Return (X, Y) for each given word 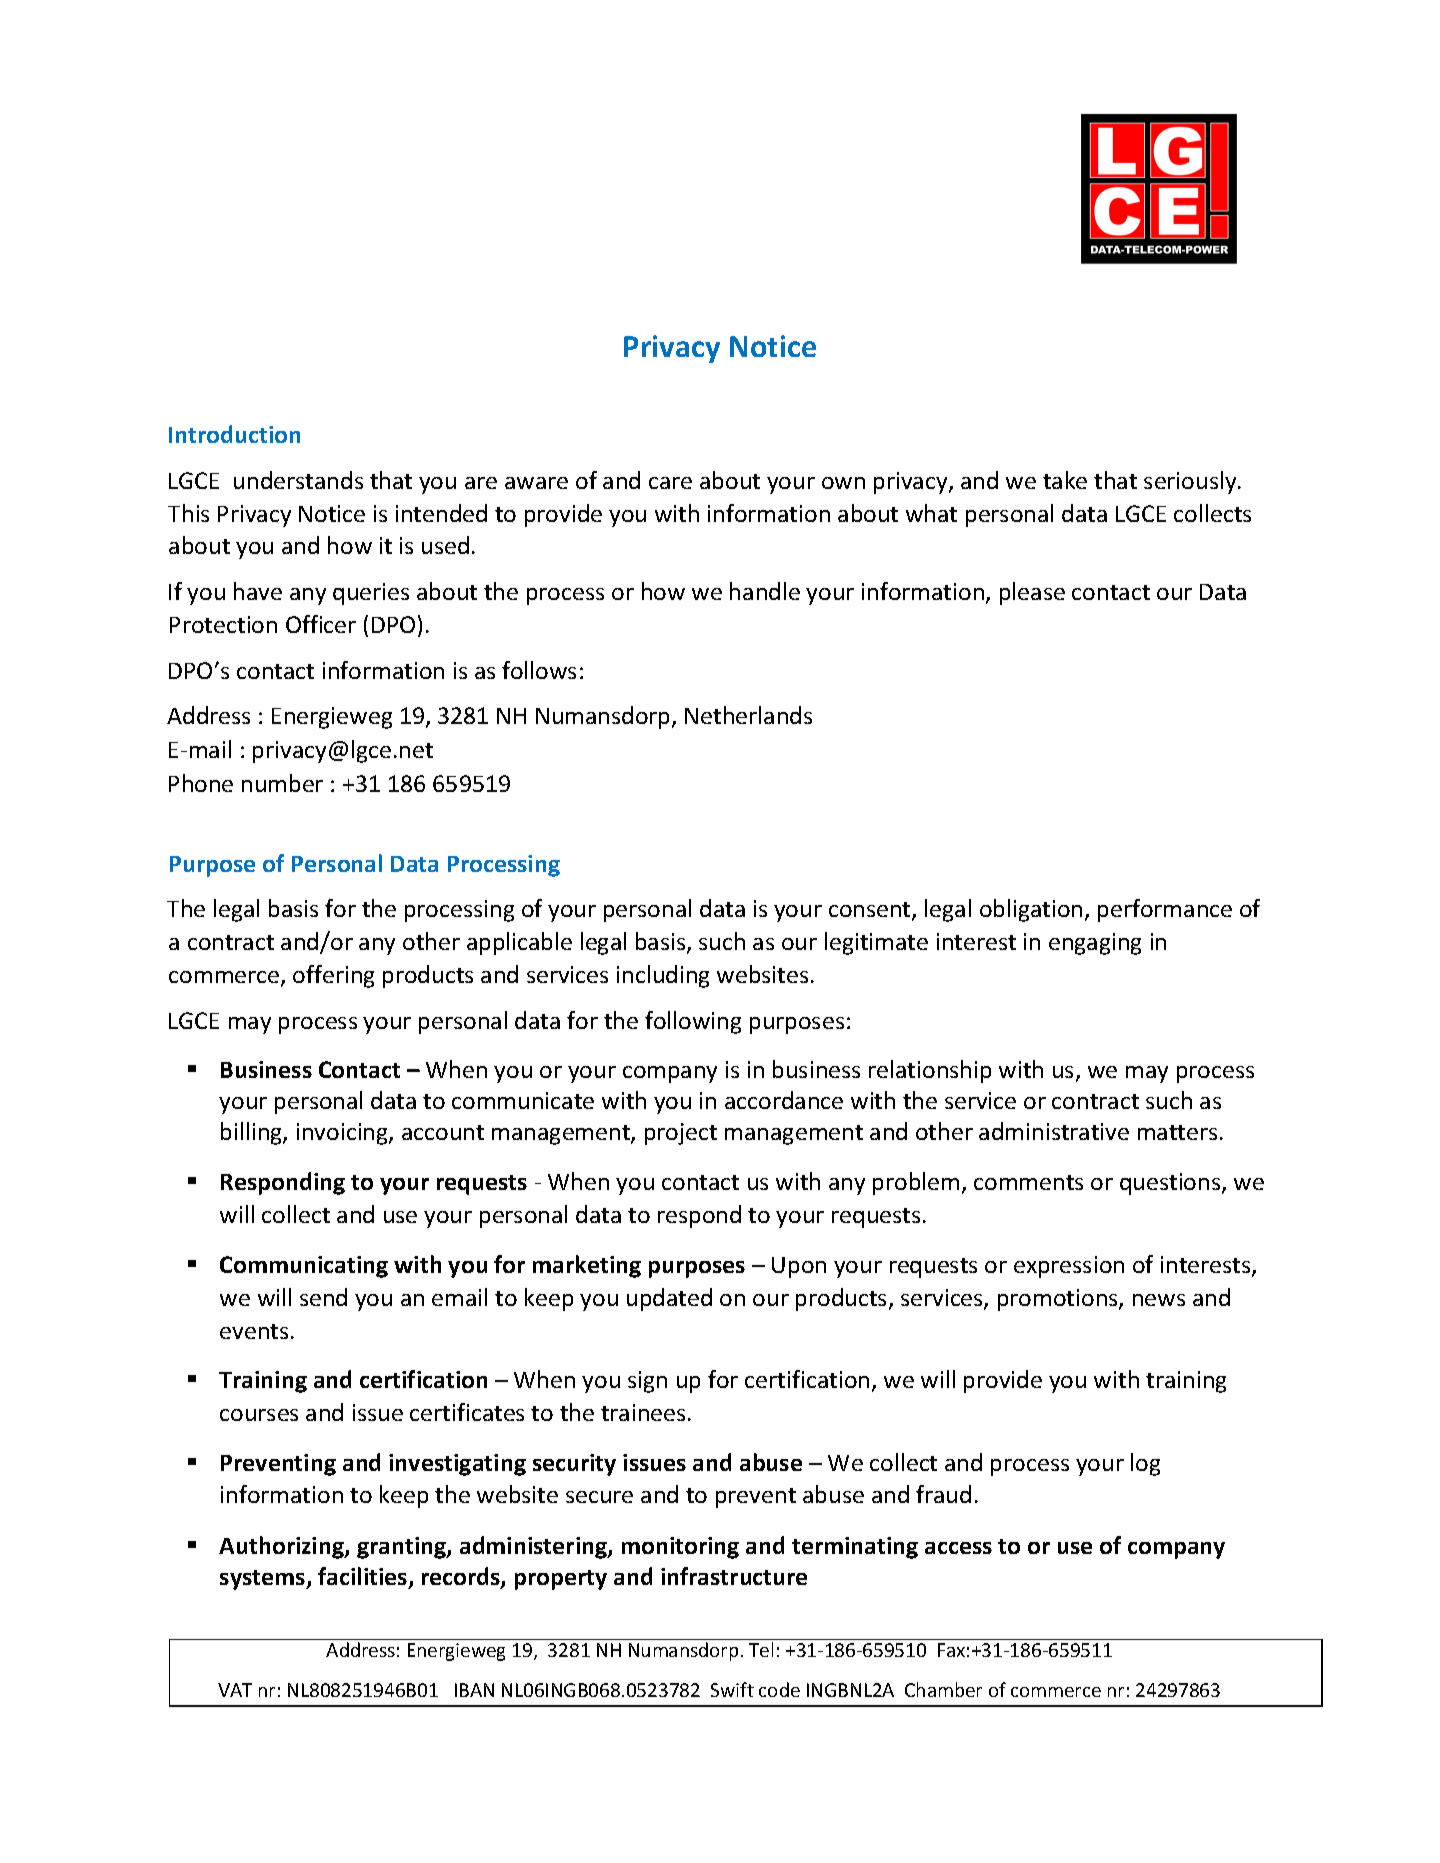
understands (298, 480)
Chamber (943, 1689)
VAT (235, 1690)
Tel (761, 1649)
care (670, 483)
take (1065, 480)
